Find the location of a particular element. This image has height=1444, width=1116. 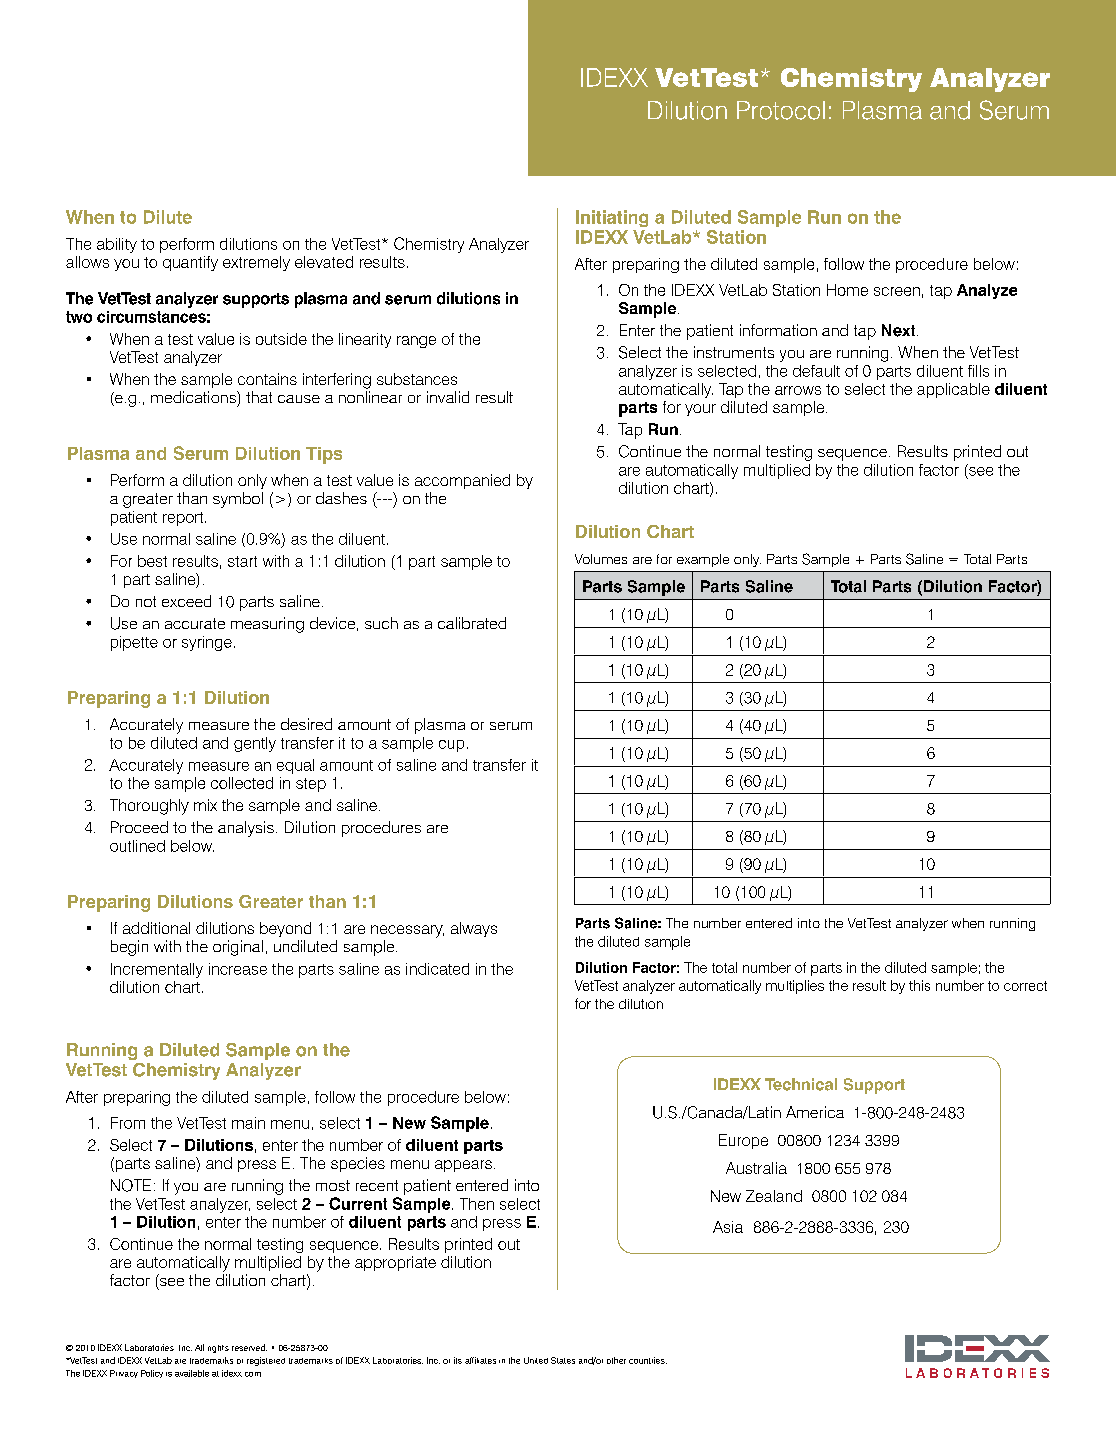

Initiating is located at coordinates (612, 218).
